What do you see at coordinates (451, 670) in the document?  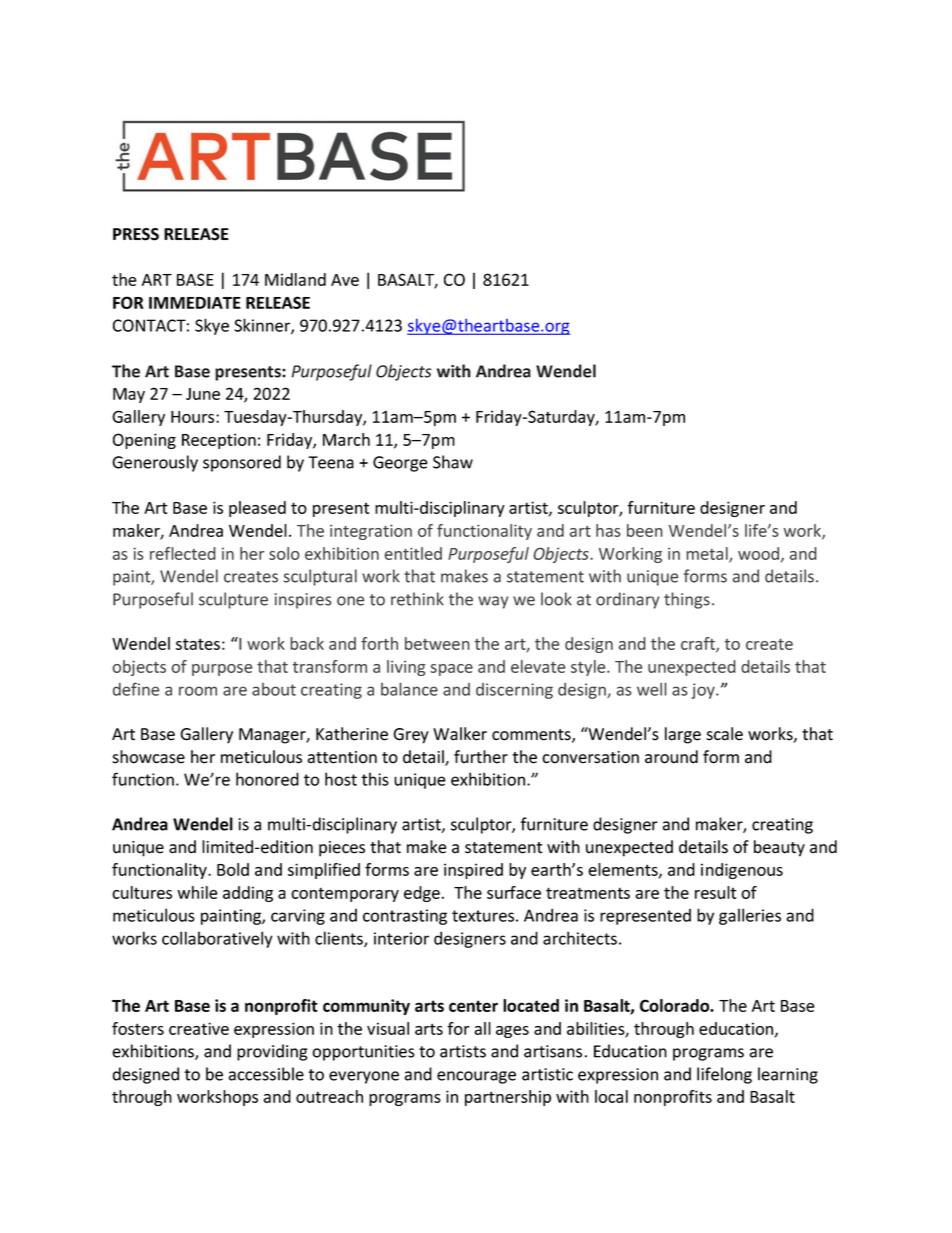 I see `space` at bounding box center [451, 670].
